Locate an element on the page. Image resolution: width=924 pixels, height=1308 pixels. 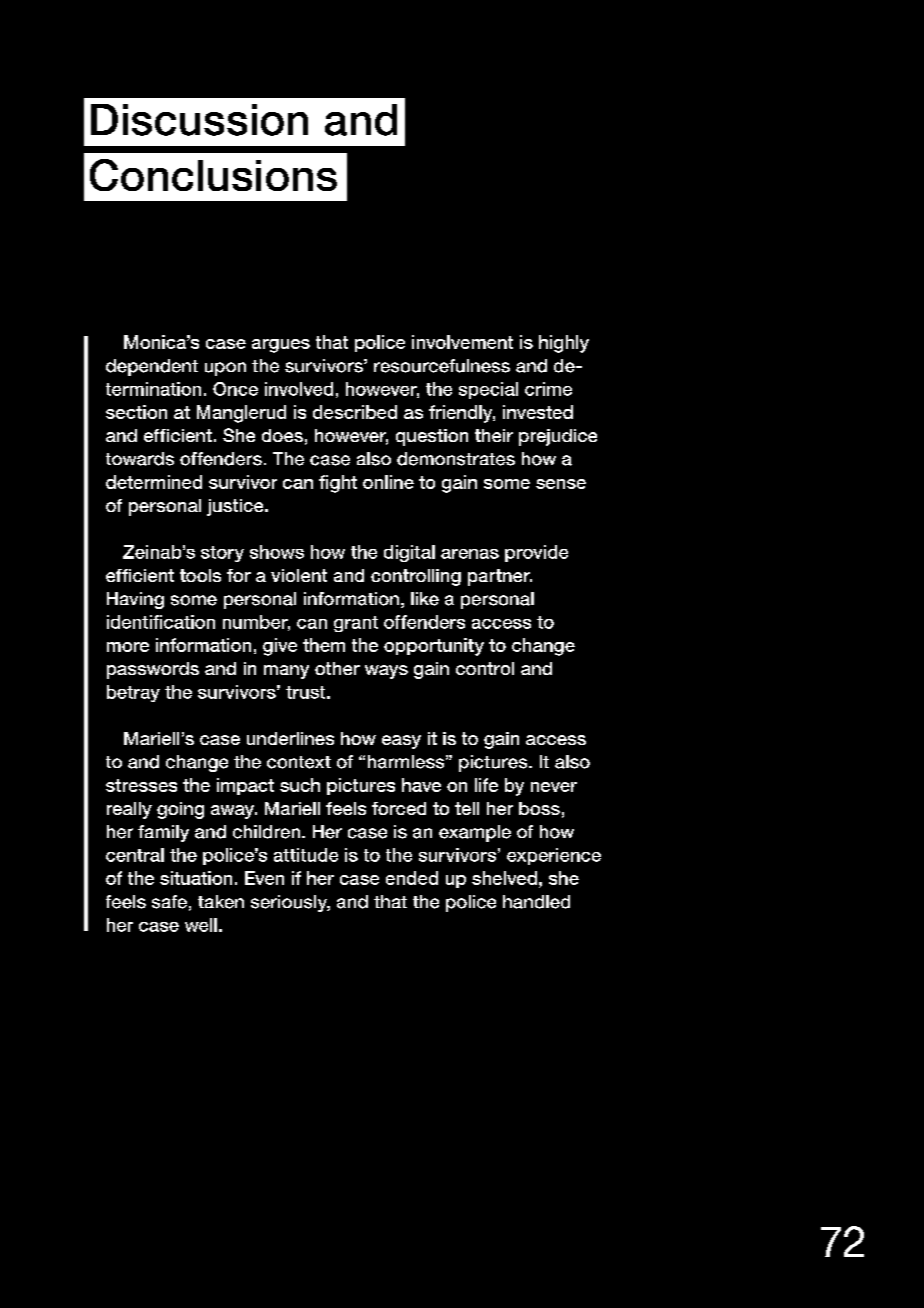
situation is located at coordinates (196, 878).
